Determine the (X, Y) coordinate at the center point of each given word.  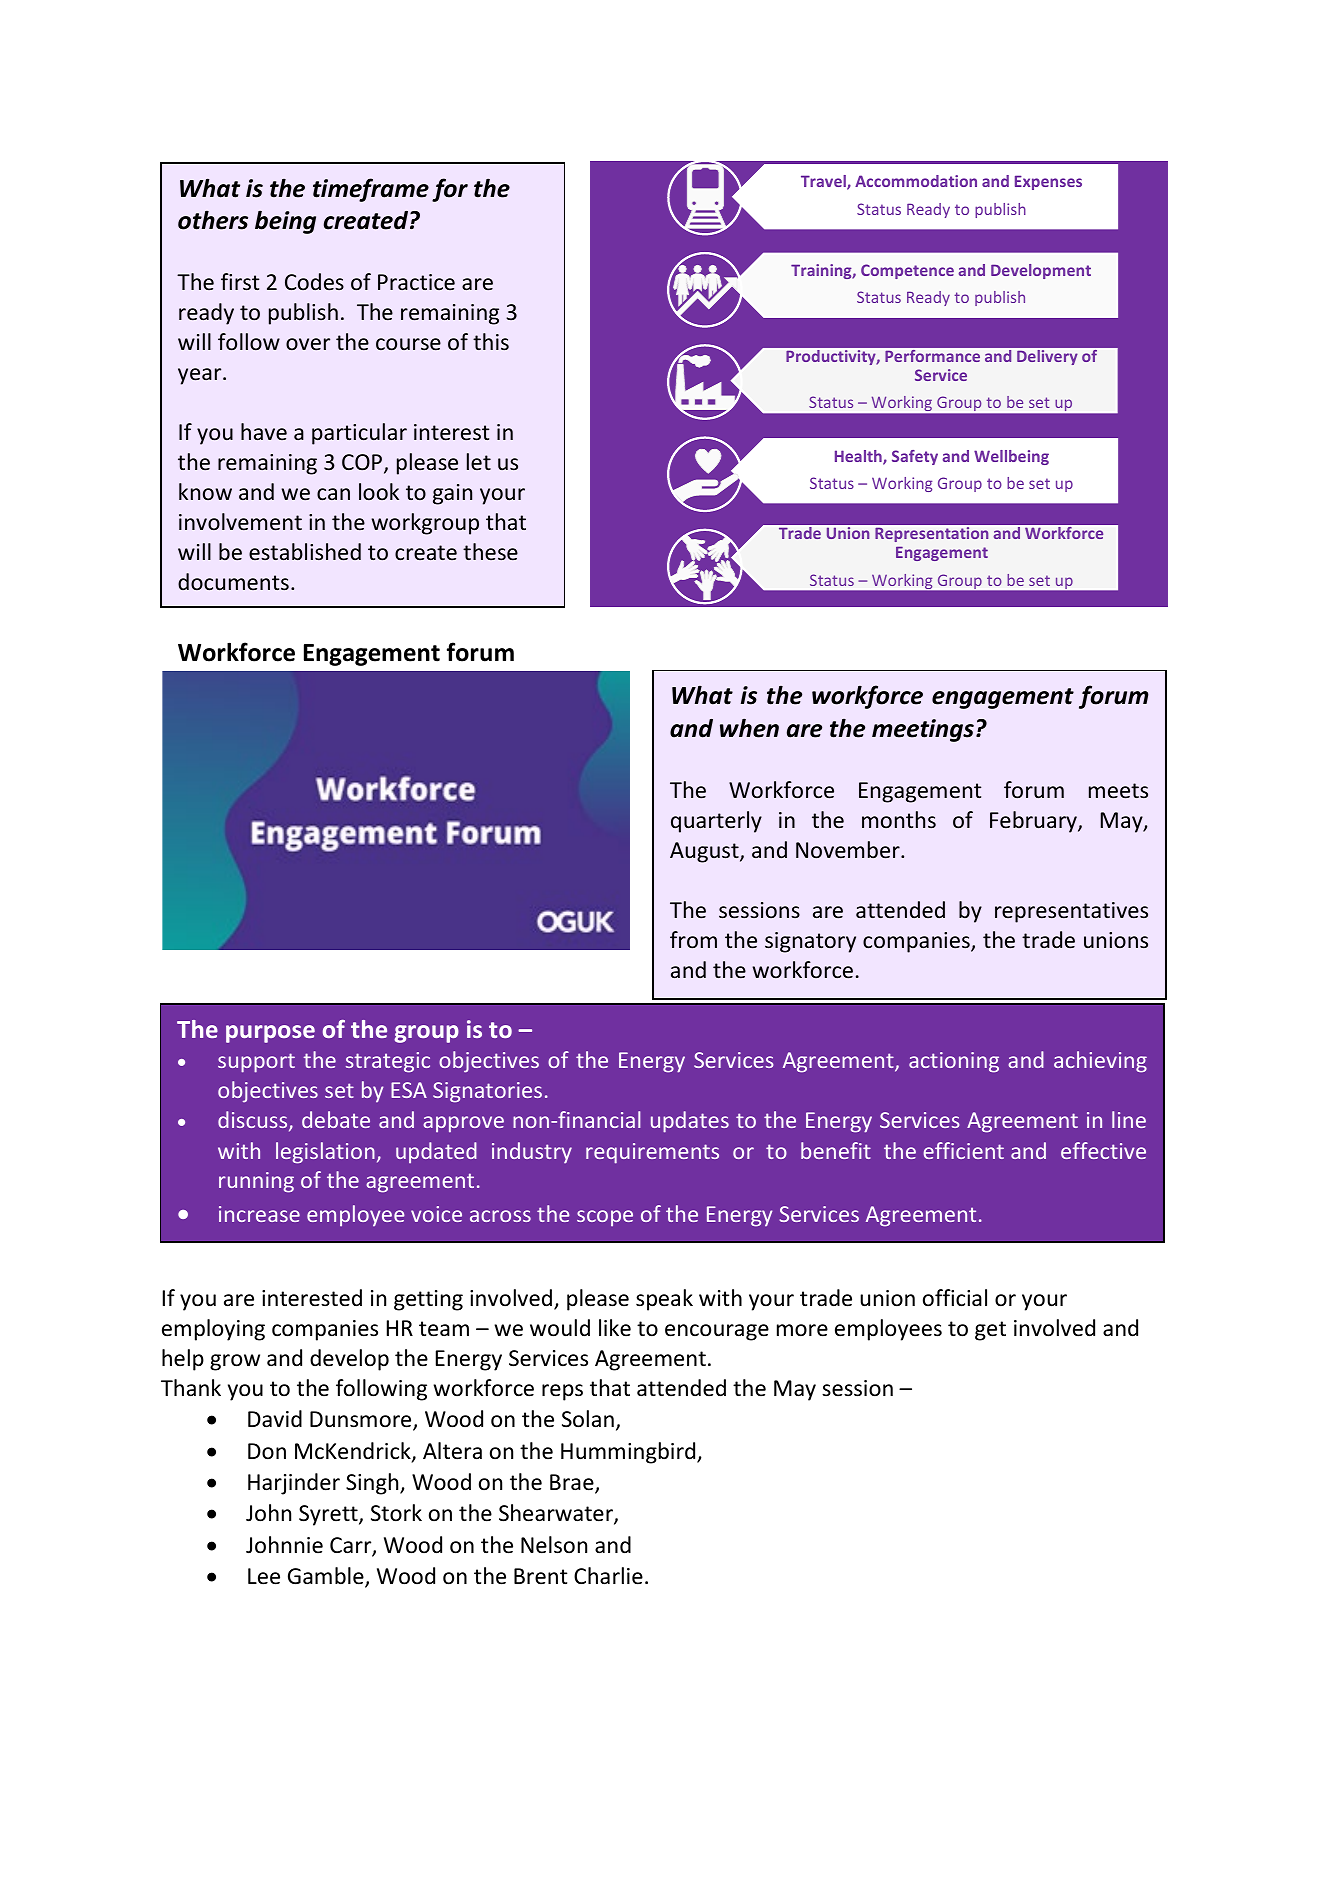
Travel (824, 182)
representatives (1071, 912)
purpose (270, 1034)
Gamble (327, 1577)
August (705, 852)
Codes (314, 282)
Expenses (1048, 182)
